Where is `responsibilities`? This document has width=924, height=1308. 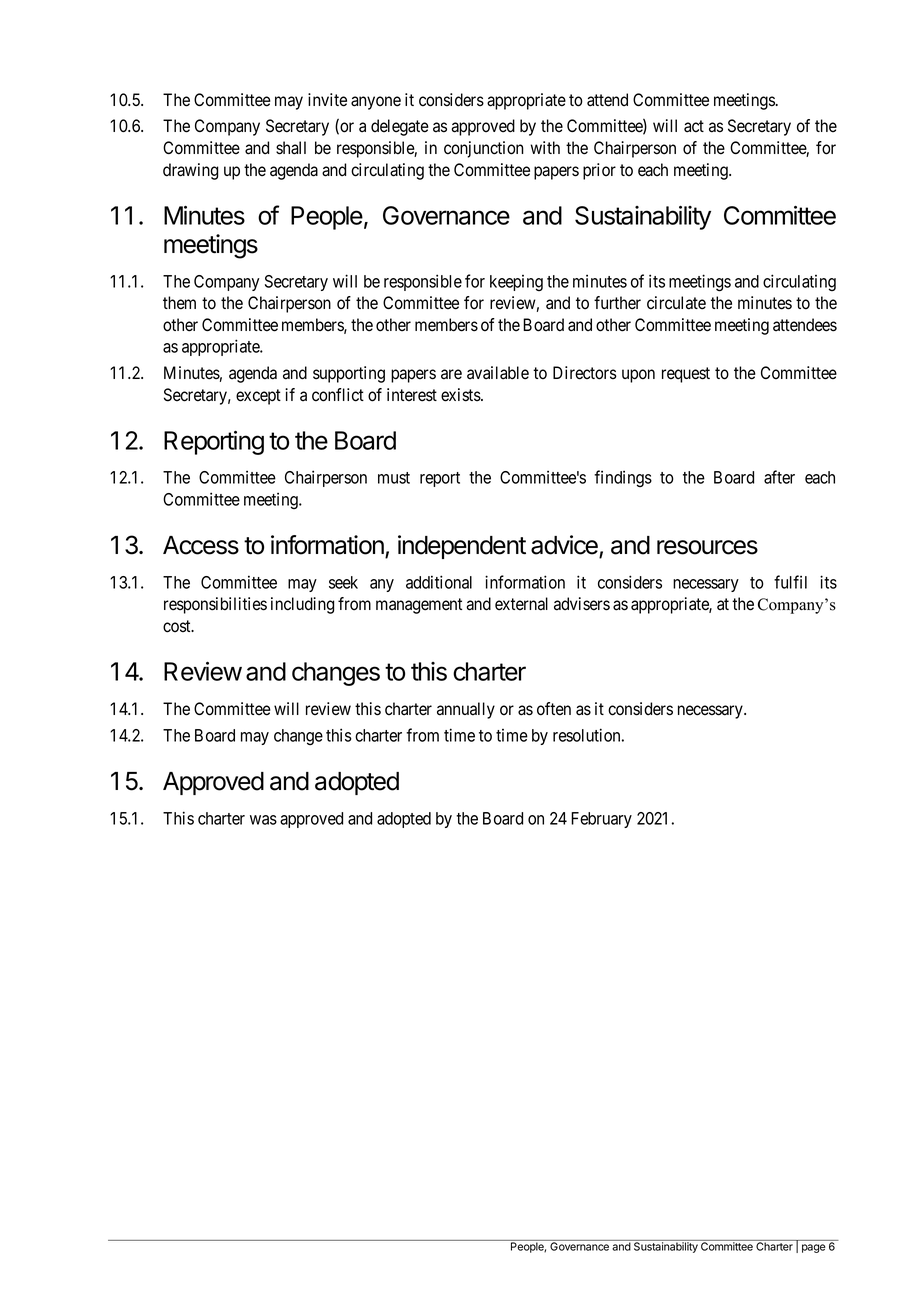
responsibilities is located at coordinates (215, 605).
